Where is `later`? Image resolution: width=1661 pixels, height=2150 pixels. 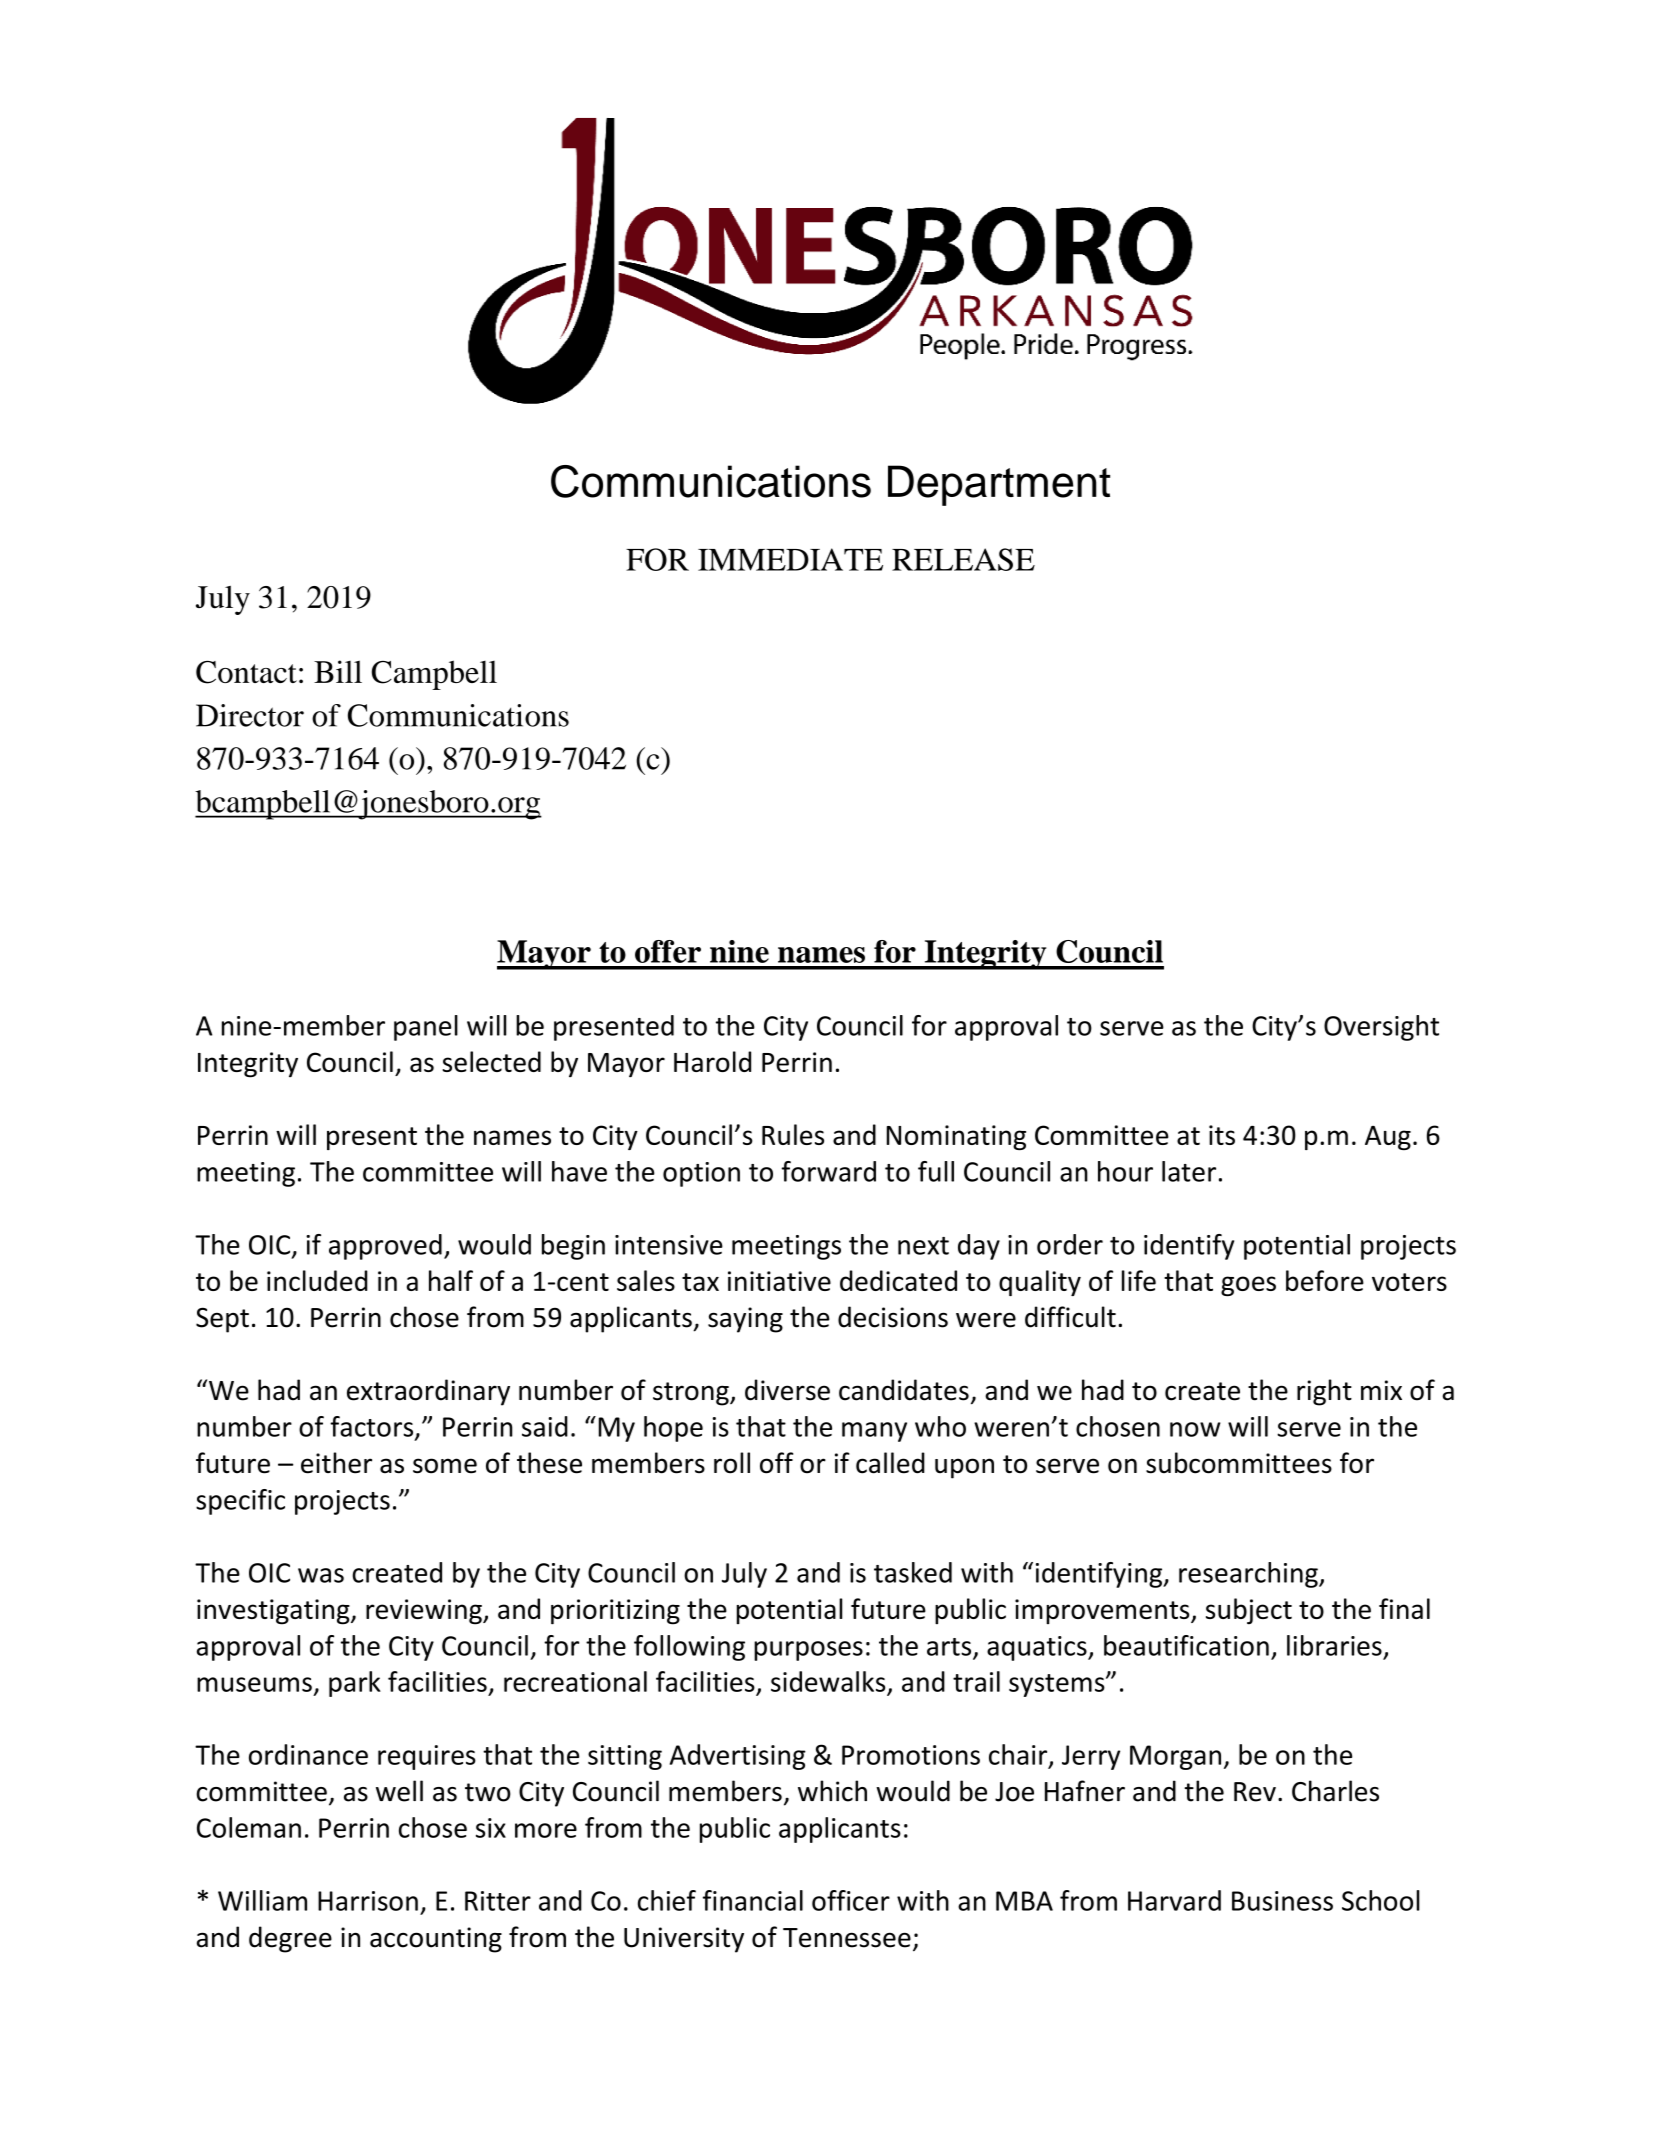 later is located at coordinates (1189, 1171).
